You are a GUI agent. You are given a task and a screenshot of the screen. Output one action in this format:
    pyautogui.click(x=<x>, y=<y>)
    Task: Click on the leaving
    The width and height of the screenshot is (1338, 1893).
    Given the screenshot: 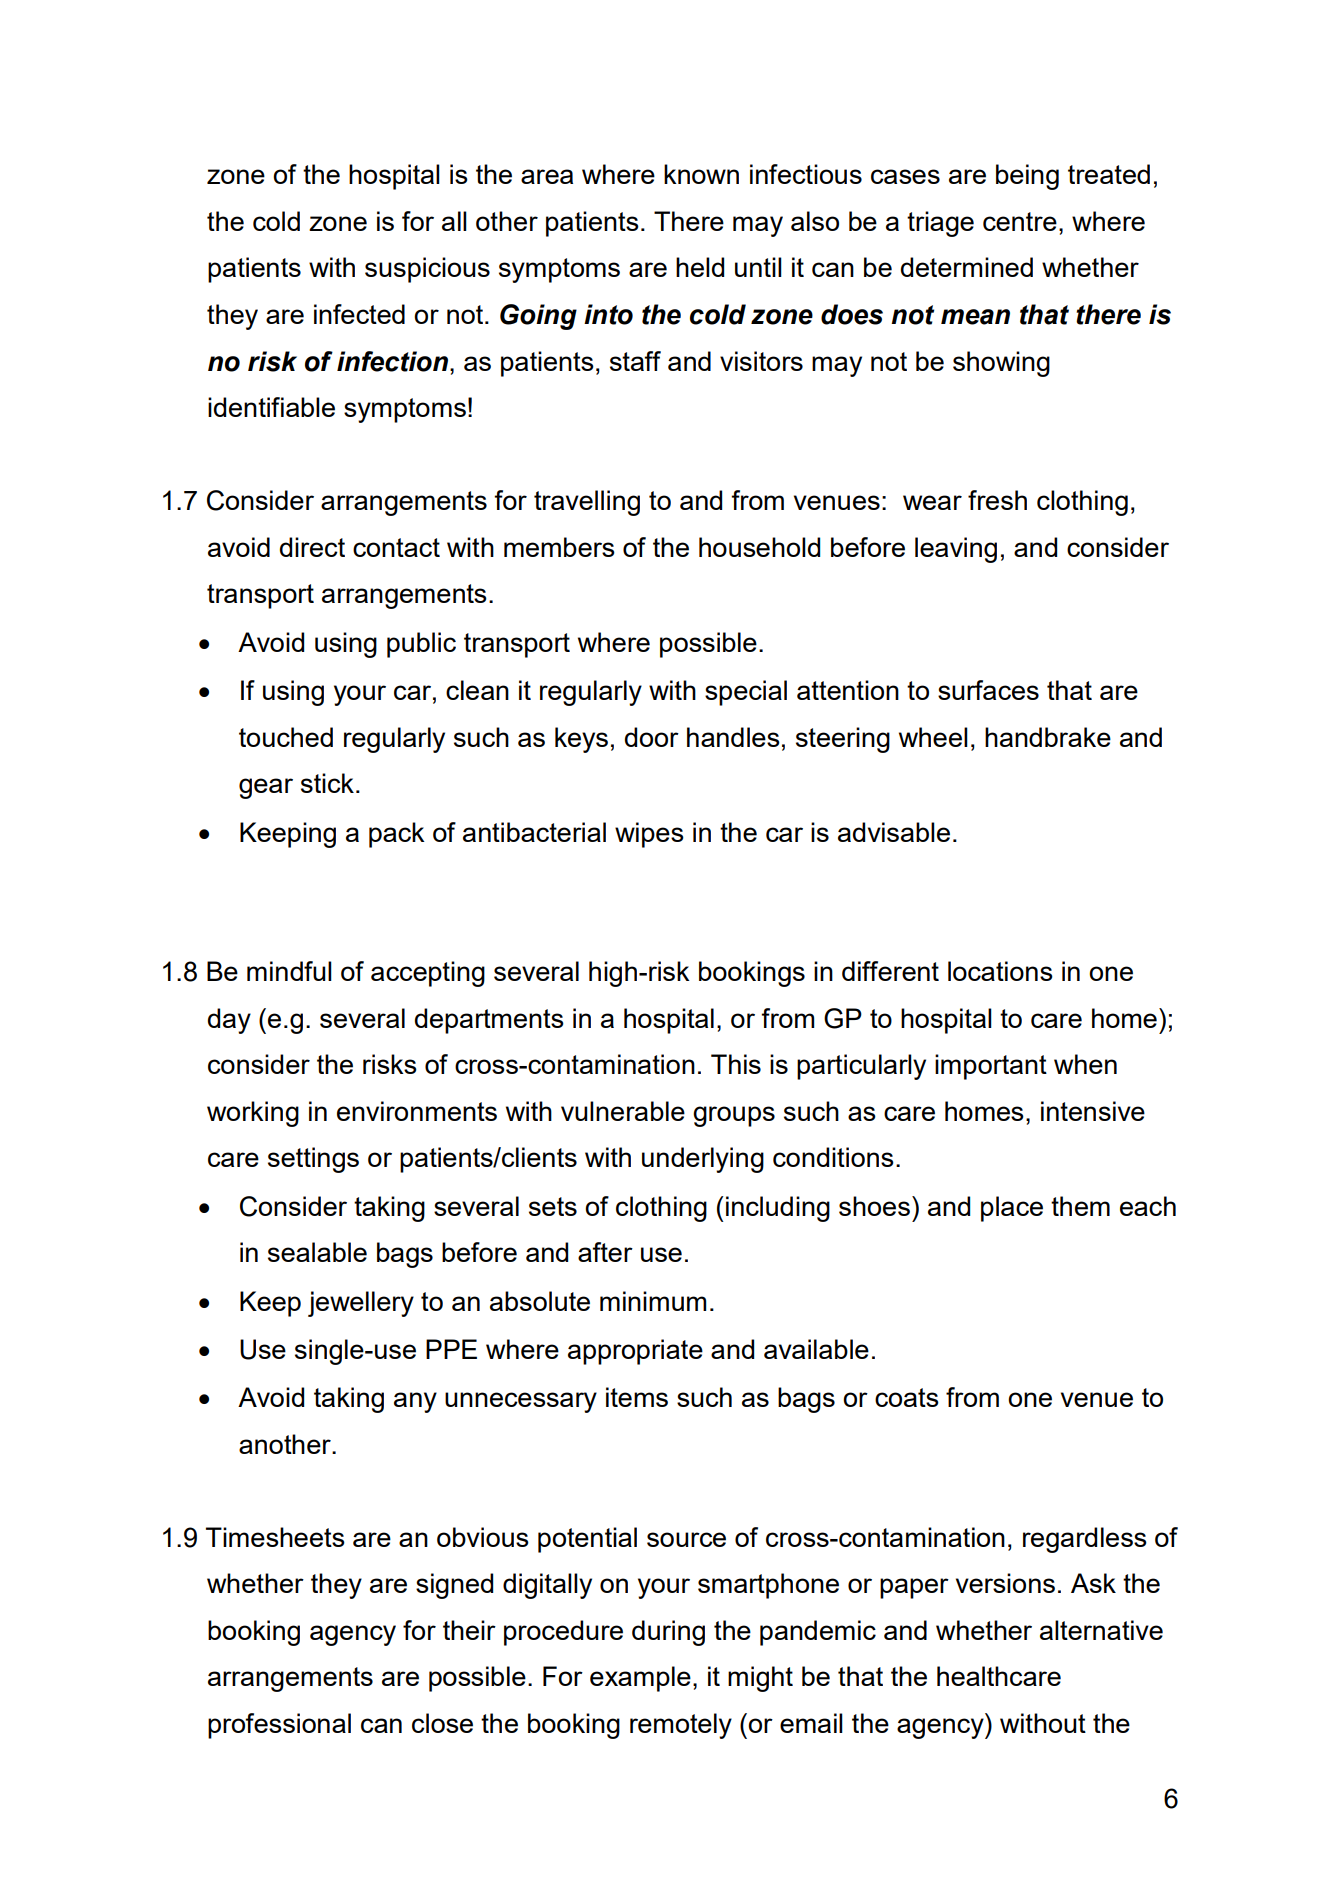 What is the action you would take?
    pyautogui.click(x=956, y=550)
